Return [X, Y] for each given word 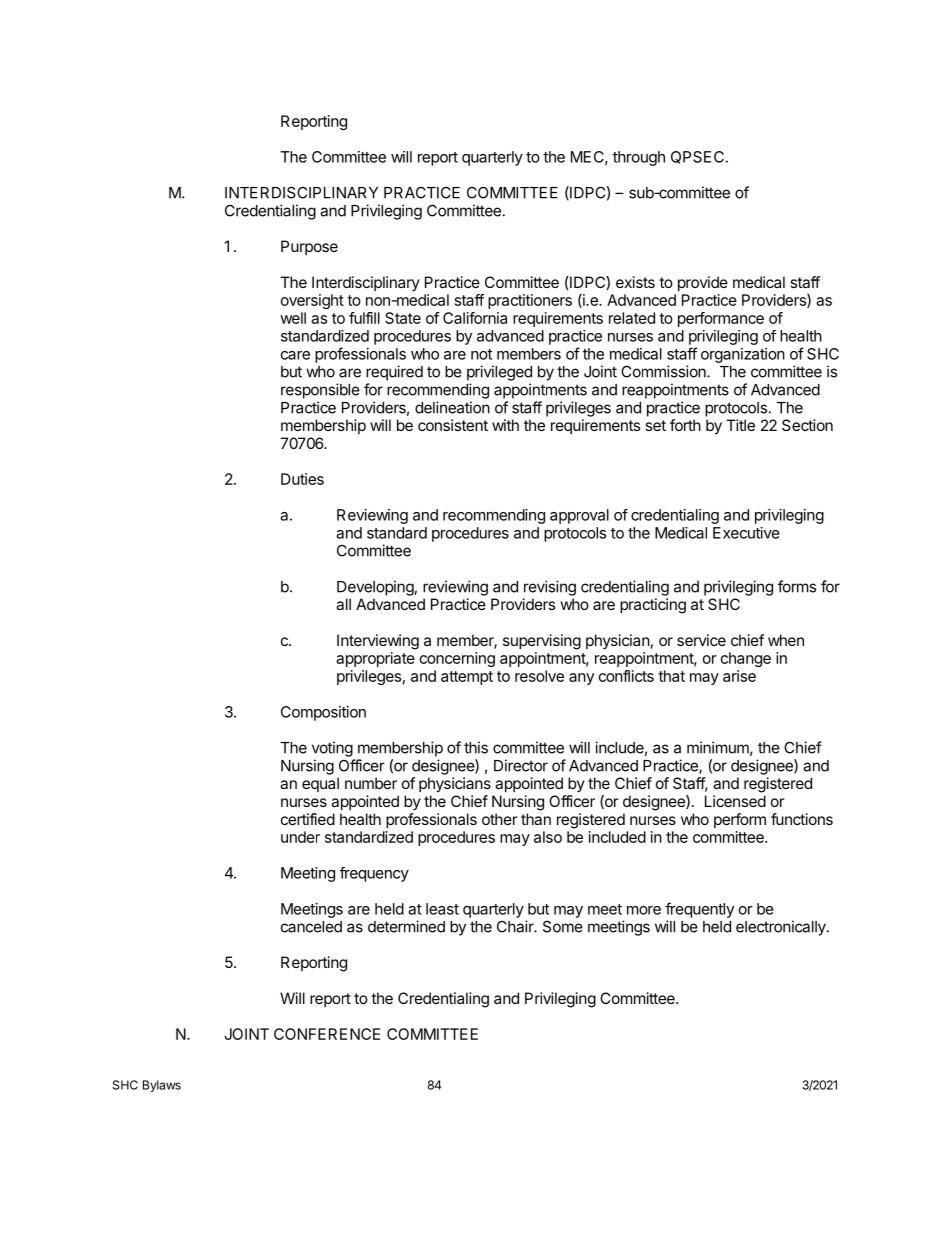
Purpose [309, 247]
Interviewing [378, 642]
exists [635, 282]
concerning [457, 659]
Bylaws [162, 1086]
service [701, 640]
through [639, 158]
